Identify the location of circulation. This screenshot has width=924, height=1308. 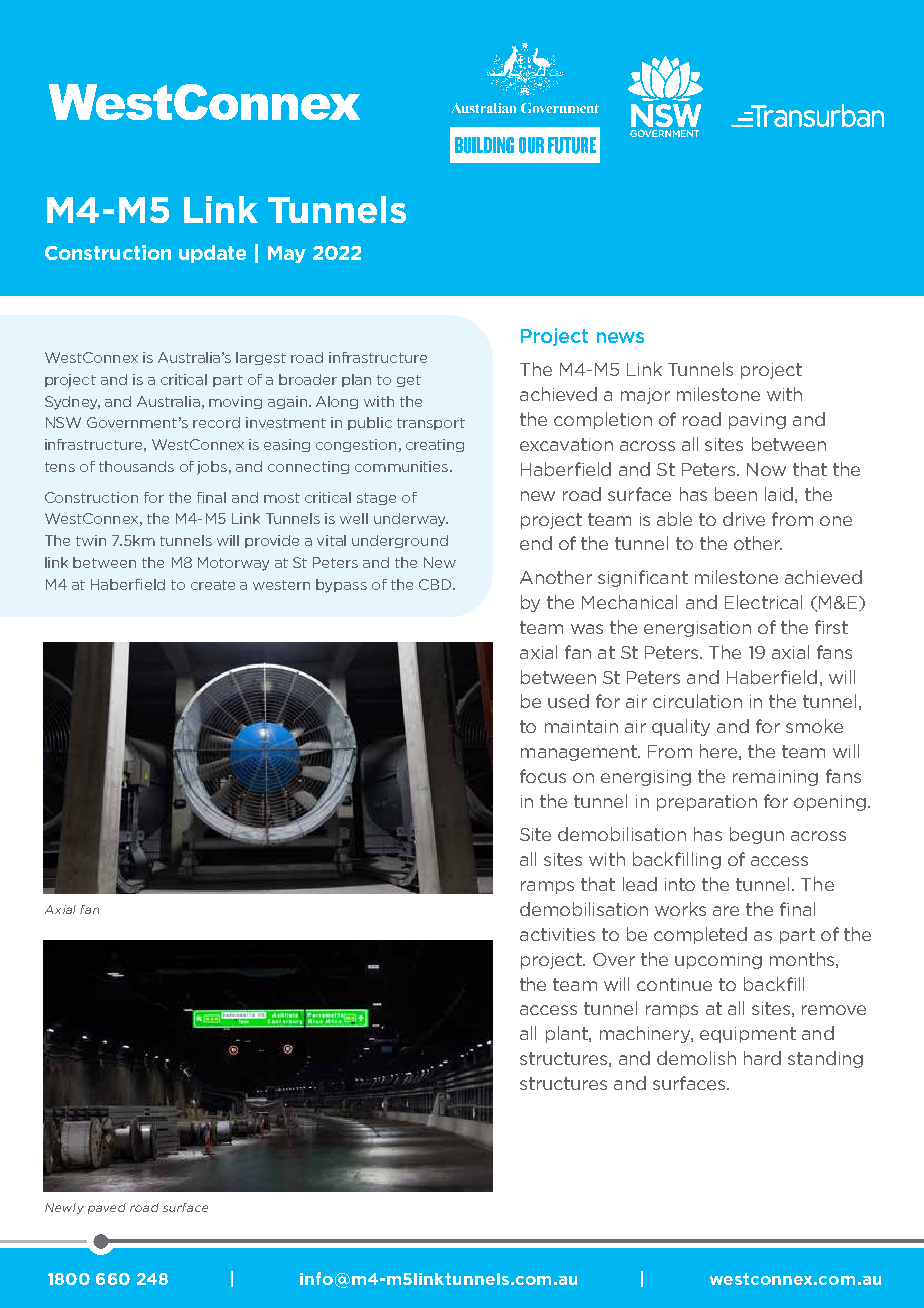
(697, 701).
